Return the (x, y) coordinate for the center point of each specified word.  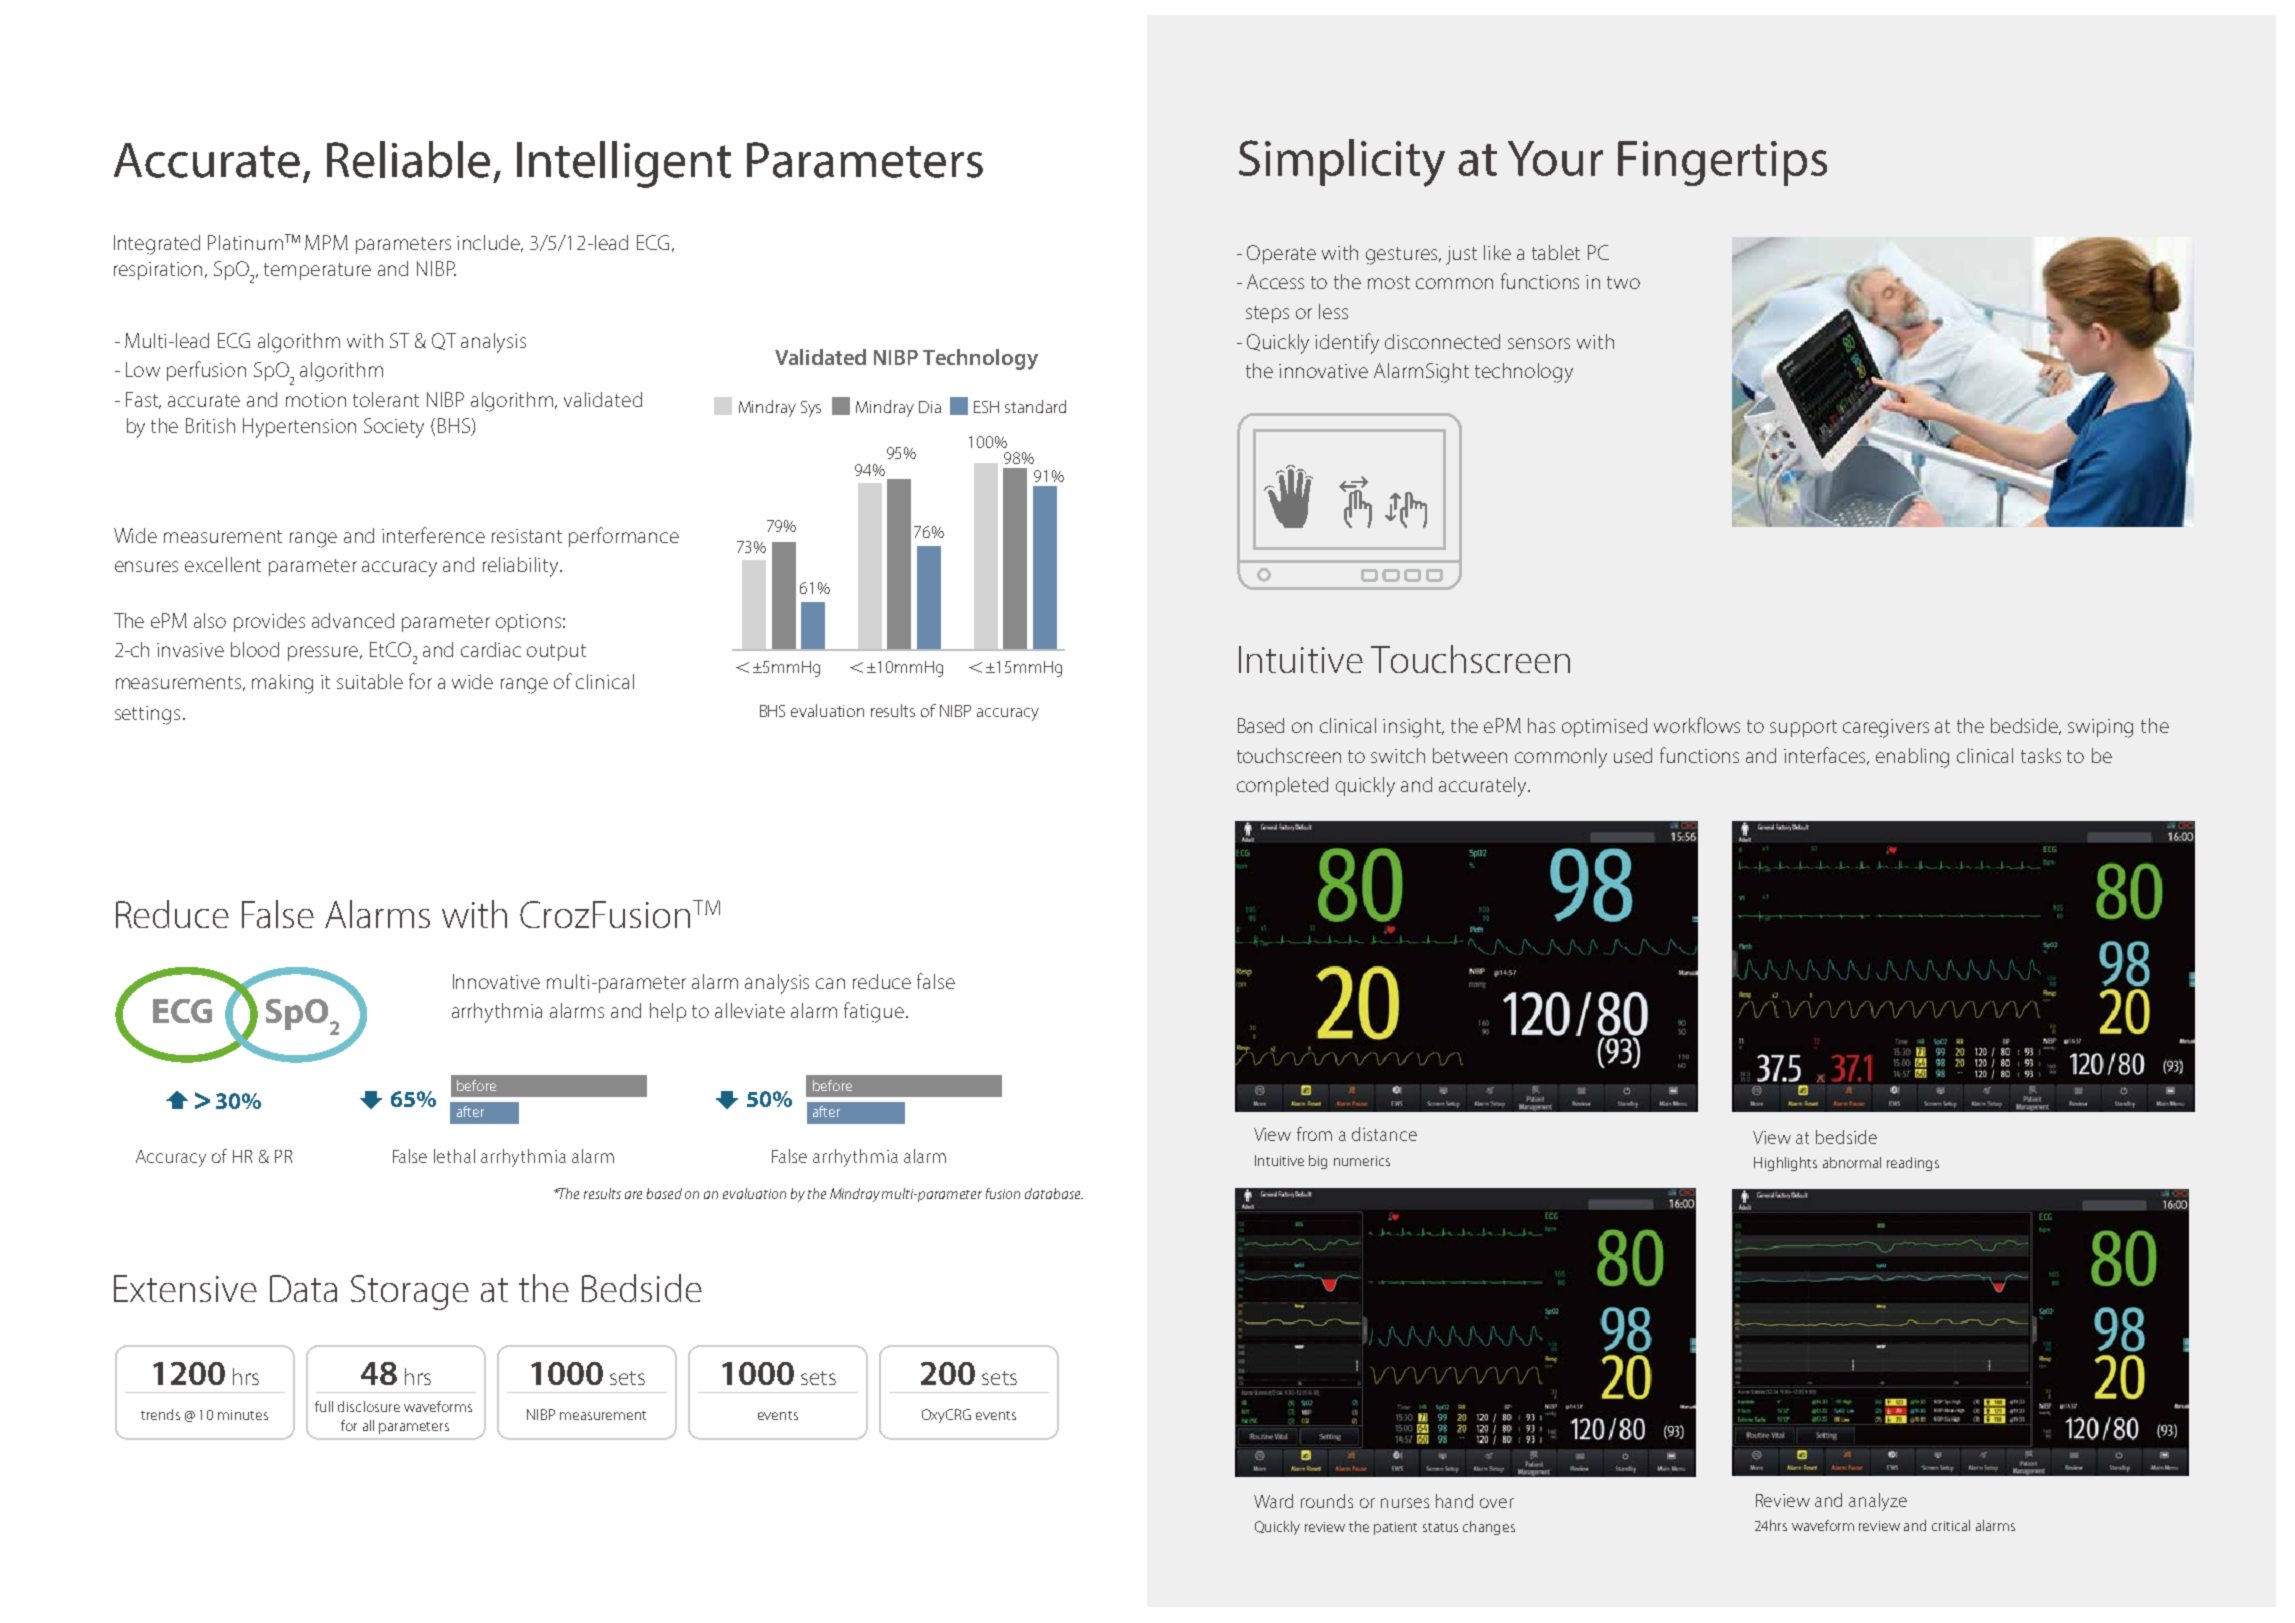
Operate (1281, 254)
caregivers (1886, 728)
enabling (1912, 758)
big (1318, 1162)
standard (1035, 406)
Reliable (408, 159)
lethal (454, 1156)
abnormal (1852, 1162)
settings (147, 715)
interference (433, 535)
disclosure (369, 1406)
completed (1282, 786)
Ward (1273, 1501)
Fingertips (1722, 163)
